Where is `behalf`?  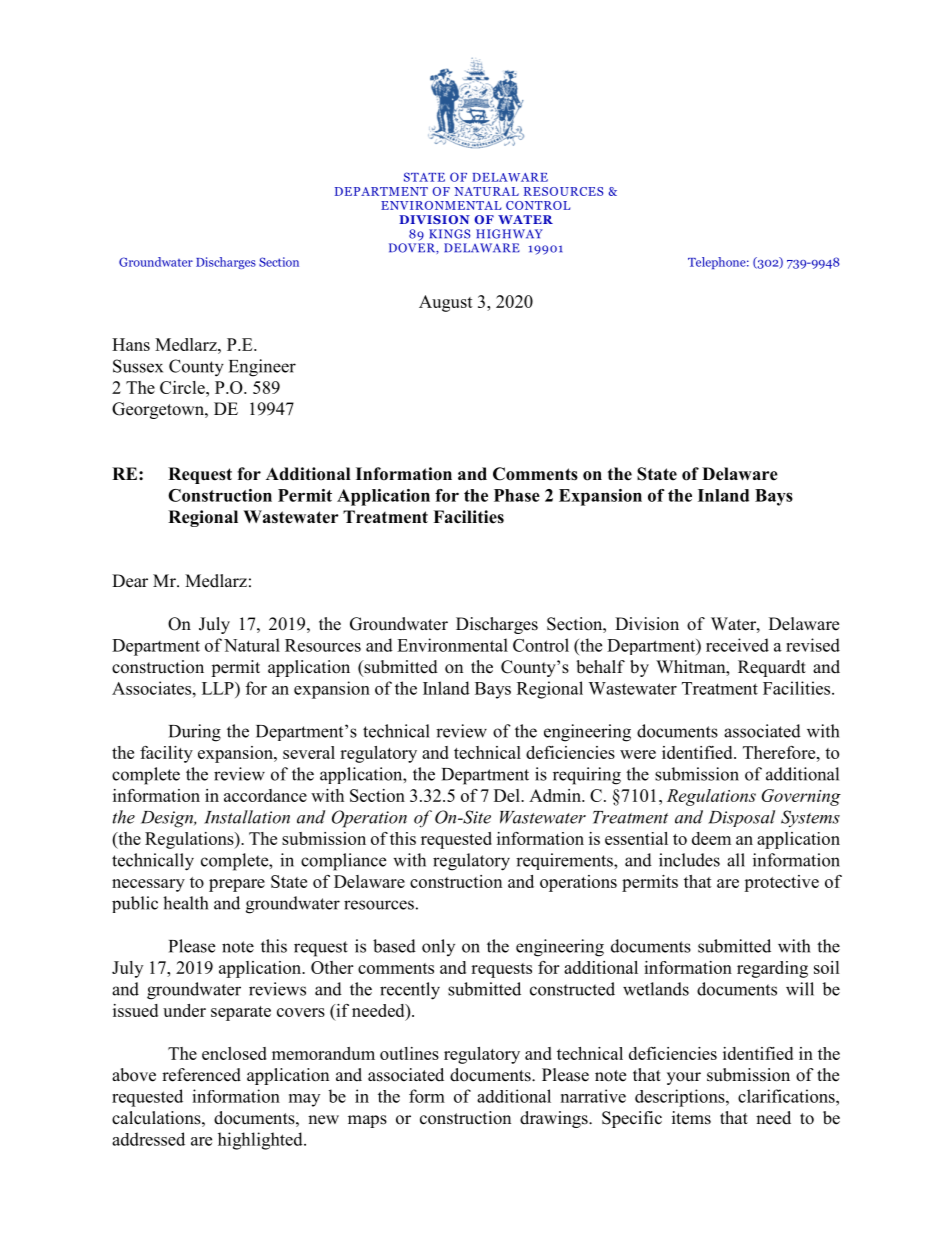 behalf is located at coordinates (600, 667).
